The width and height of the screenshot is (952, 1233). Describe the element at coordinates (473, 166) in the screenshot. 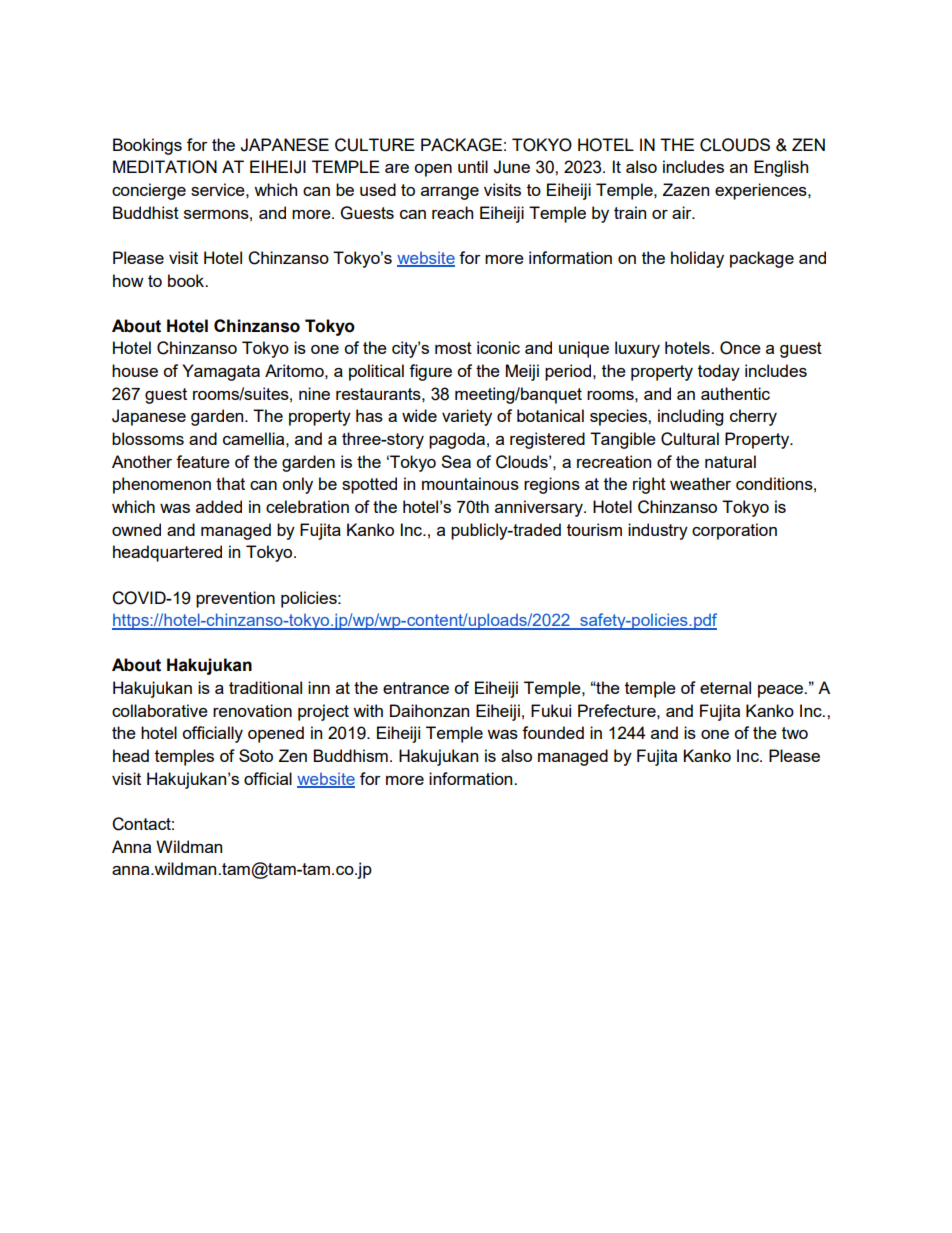

I see `until` at that location.
